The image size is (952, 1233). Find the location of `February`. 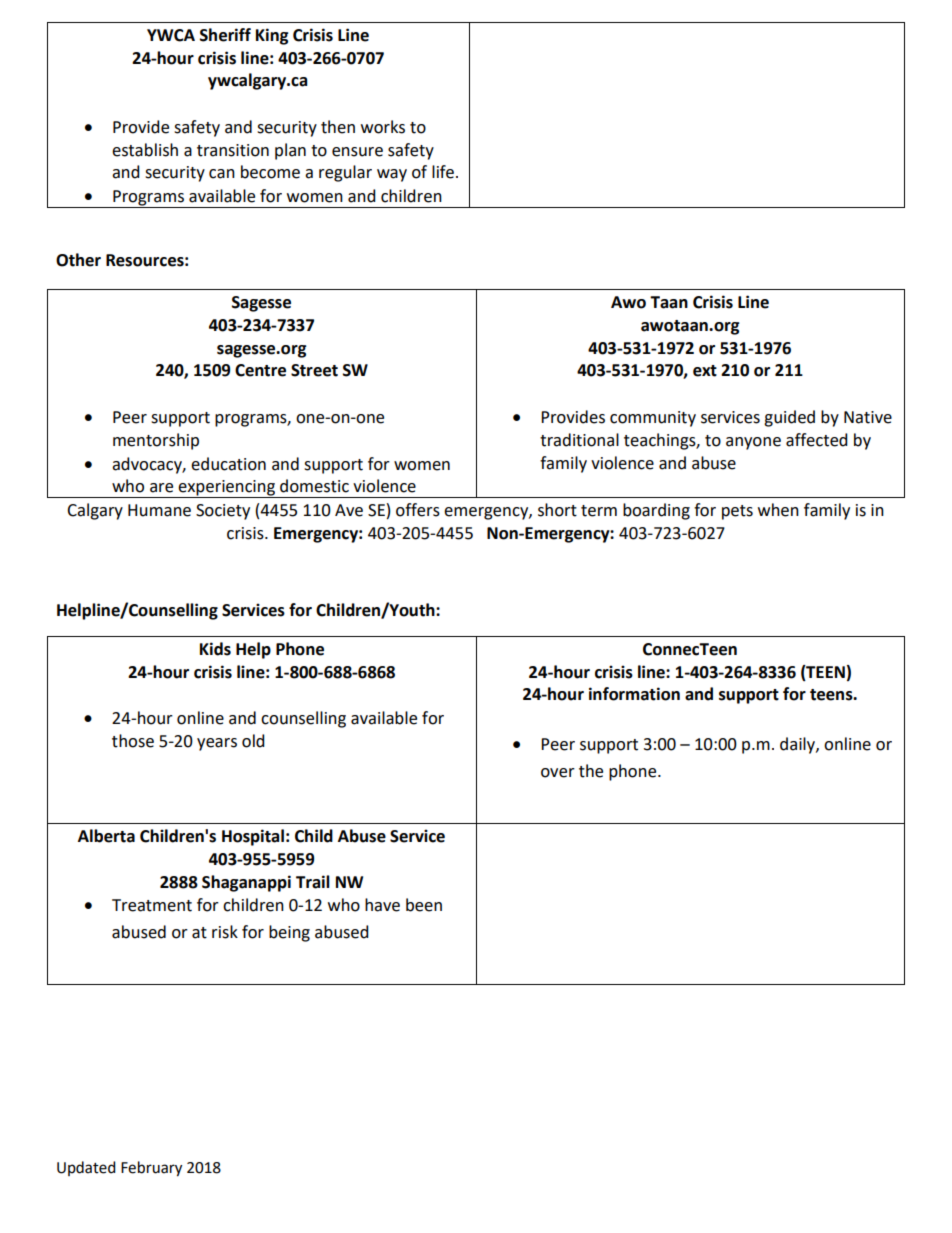

February is located at coordinates (151, 1169).
